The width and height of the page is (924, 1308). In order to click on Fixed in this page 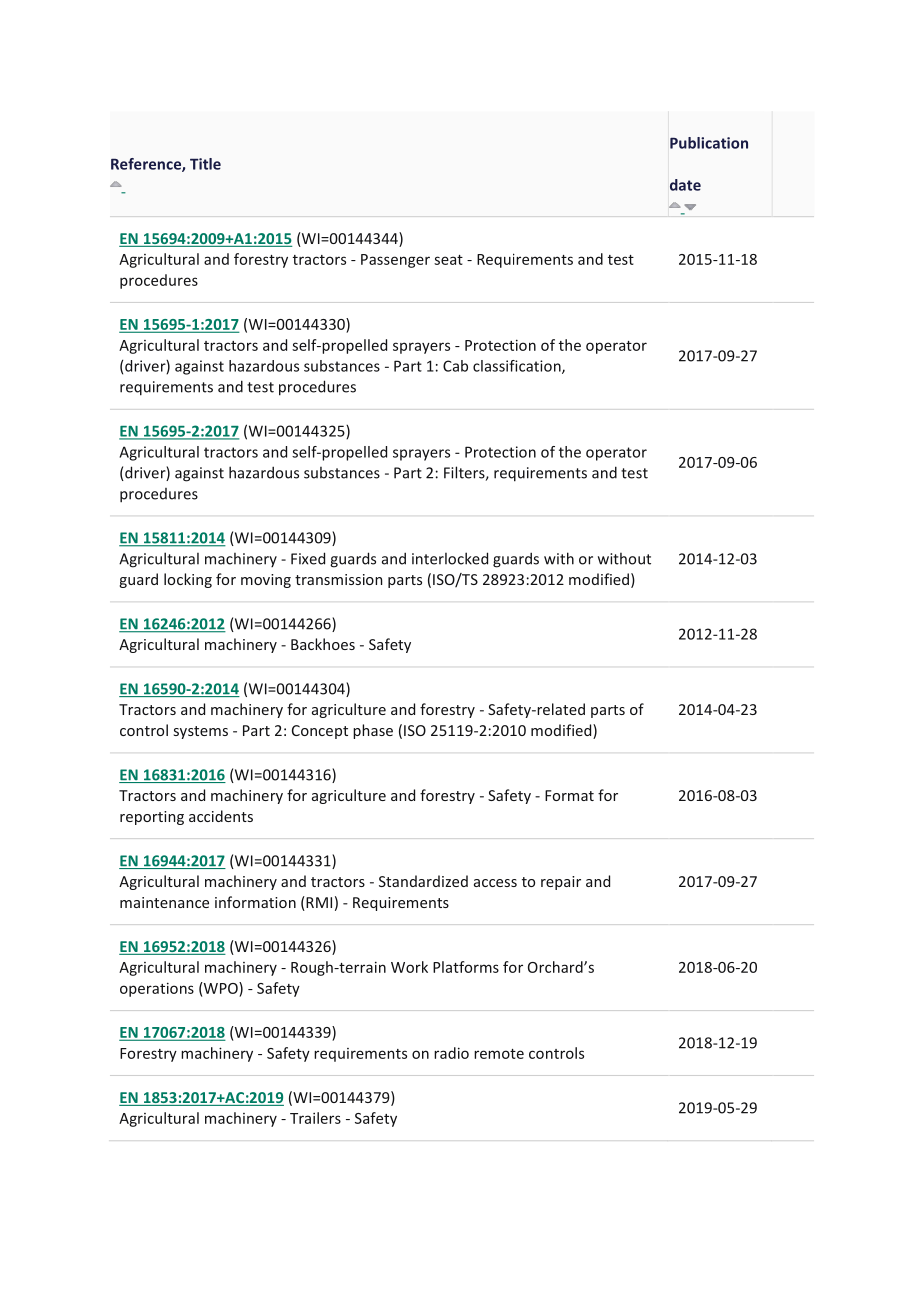, I will do `click(308, 558)`.
